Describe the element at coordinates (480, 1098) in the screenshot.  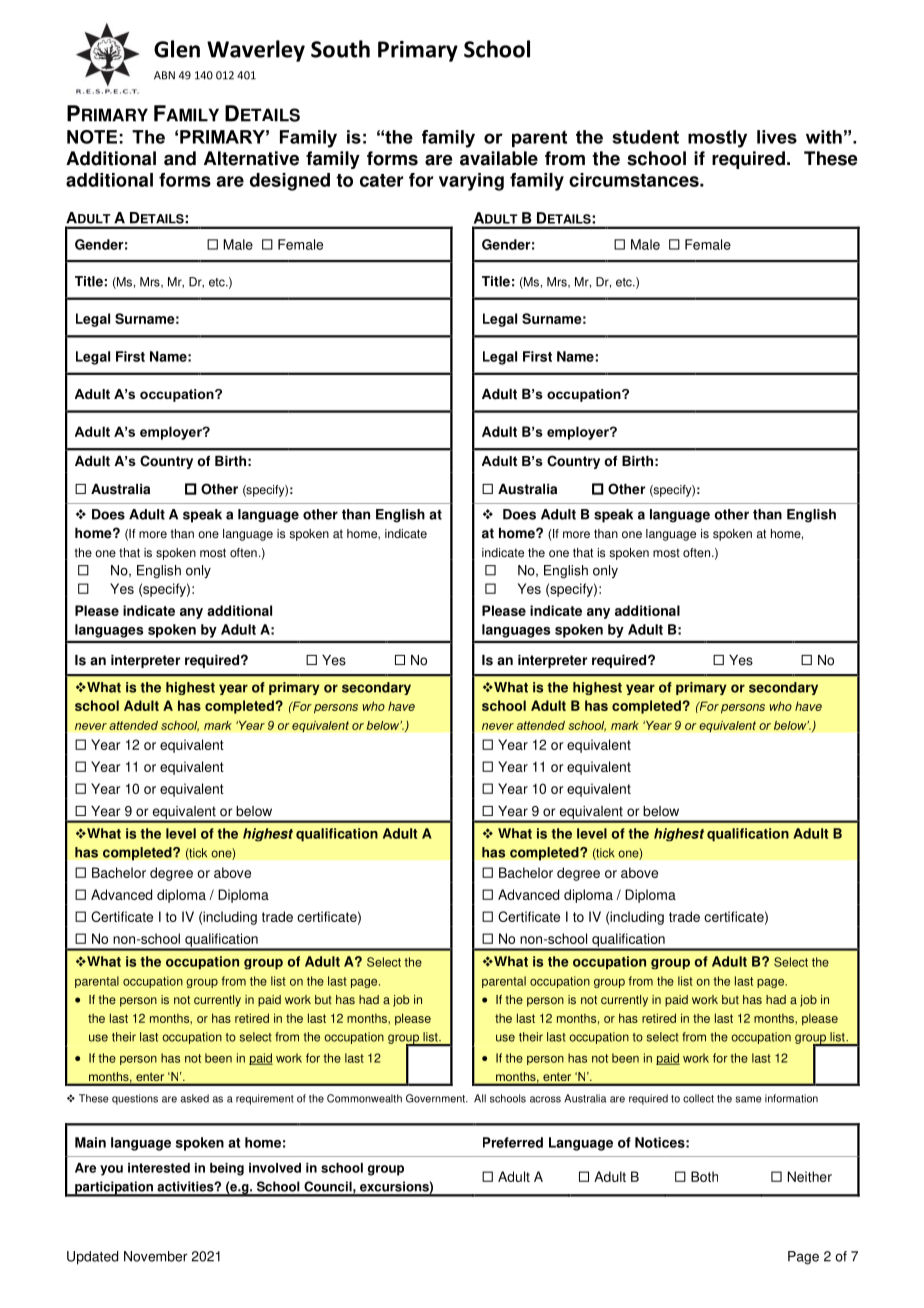
I see `All` at that location.
